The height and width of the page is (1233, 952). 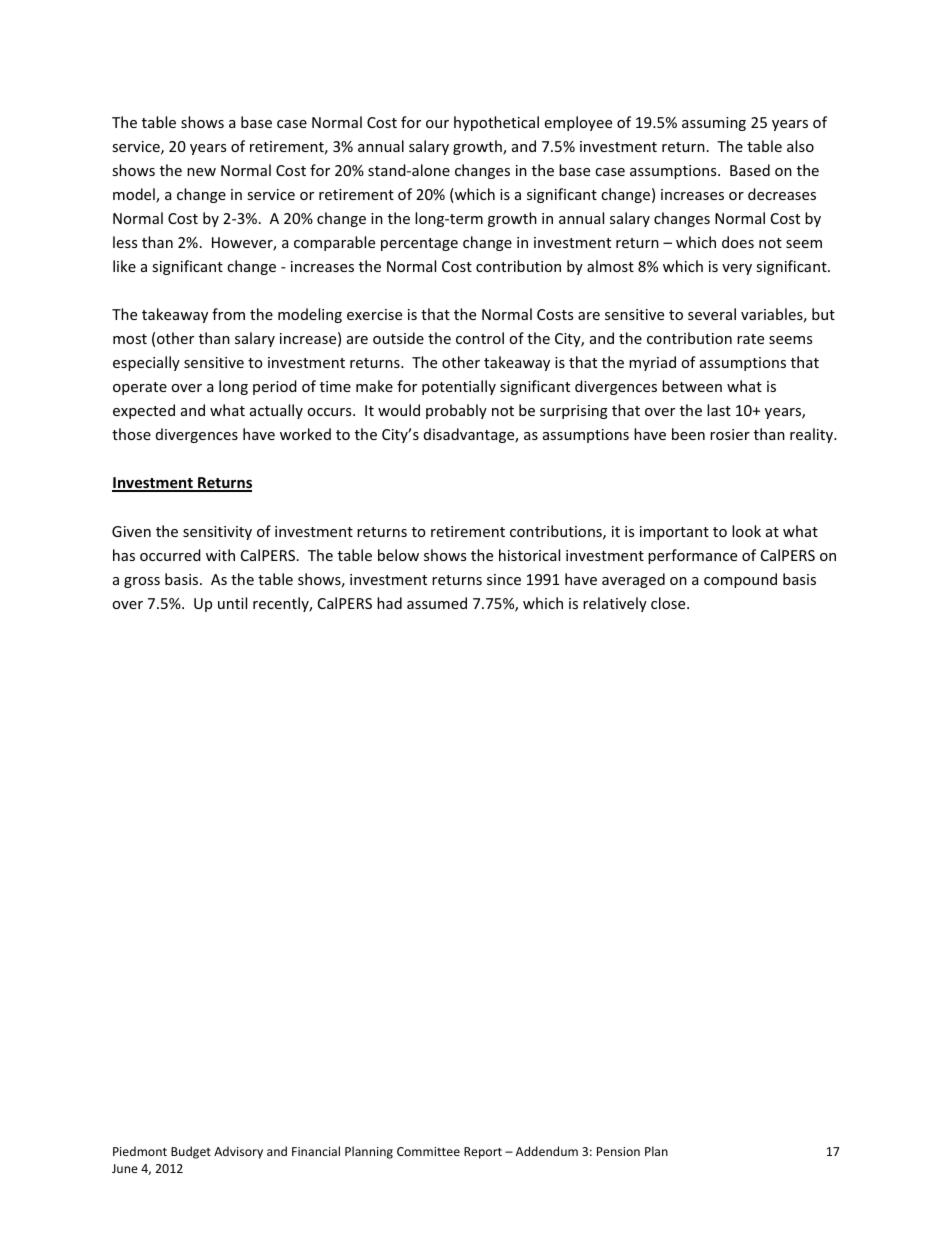 What do you see at coordinates (483, 1153) in the page?
I see `Report` at bounding box center [483, 1153].
